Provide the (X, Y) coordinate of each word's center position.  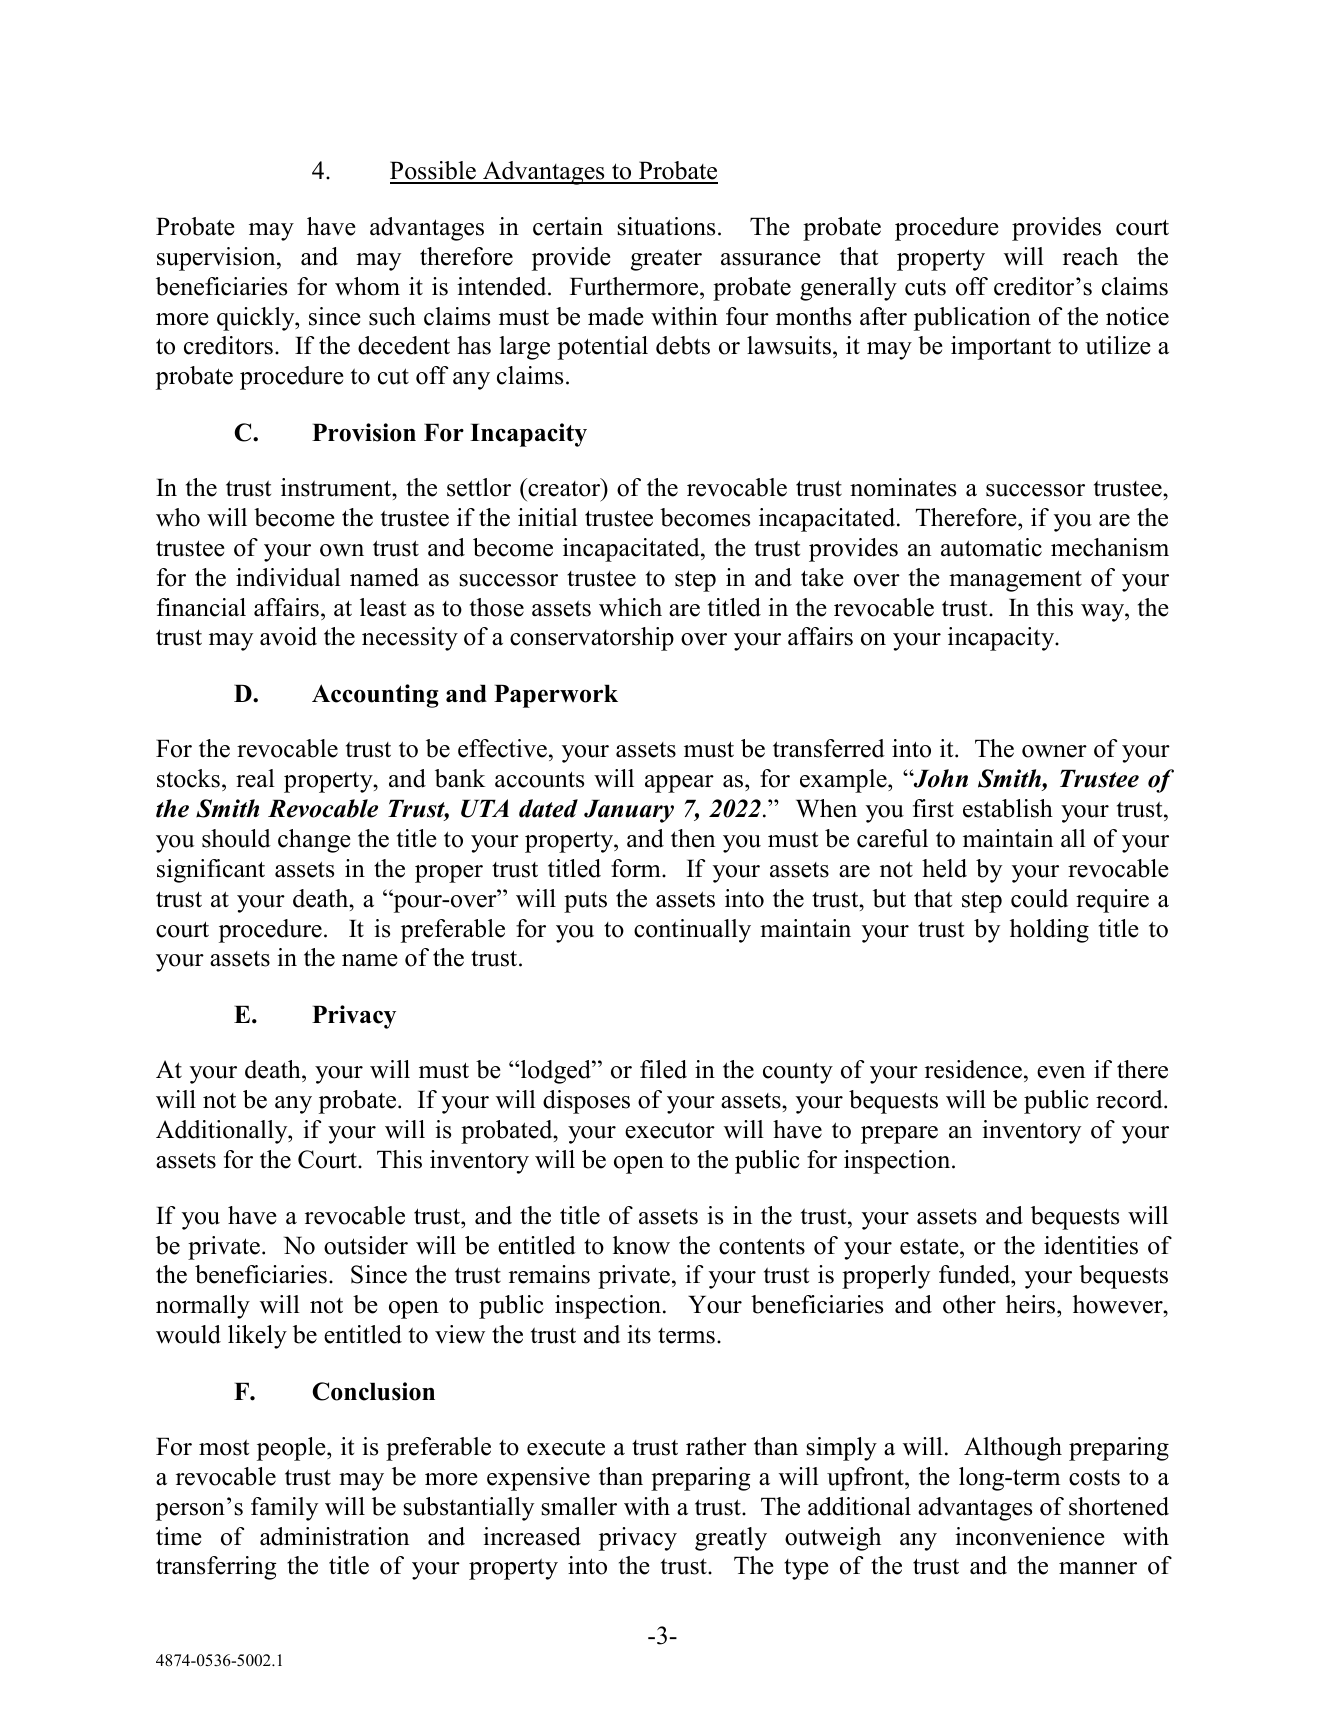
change (314, 841)
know (641, 1245)
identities (1091, 1245)
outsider (366, 1245)
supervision (217, 259)
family (284, 1509)
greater (666, 260)
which (630, 607)
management (1015, 581)
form (637, 868)
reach (1090, 256)
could (1039, 898)
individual (288, 577)
